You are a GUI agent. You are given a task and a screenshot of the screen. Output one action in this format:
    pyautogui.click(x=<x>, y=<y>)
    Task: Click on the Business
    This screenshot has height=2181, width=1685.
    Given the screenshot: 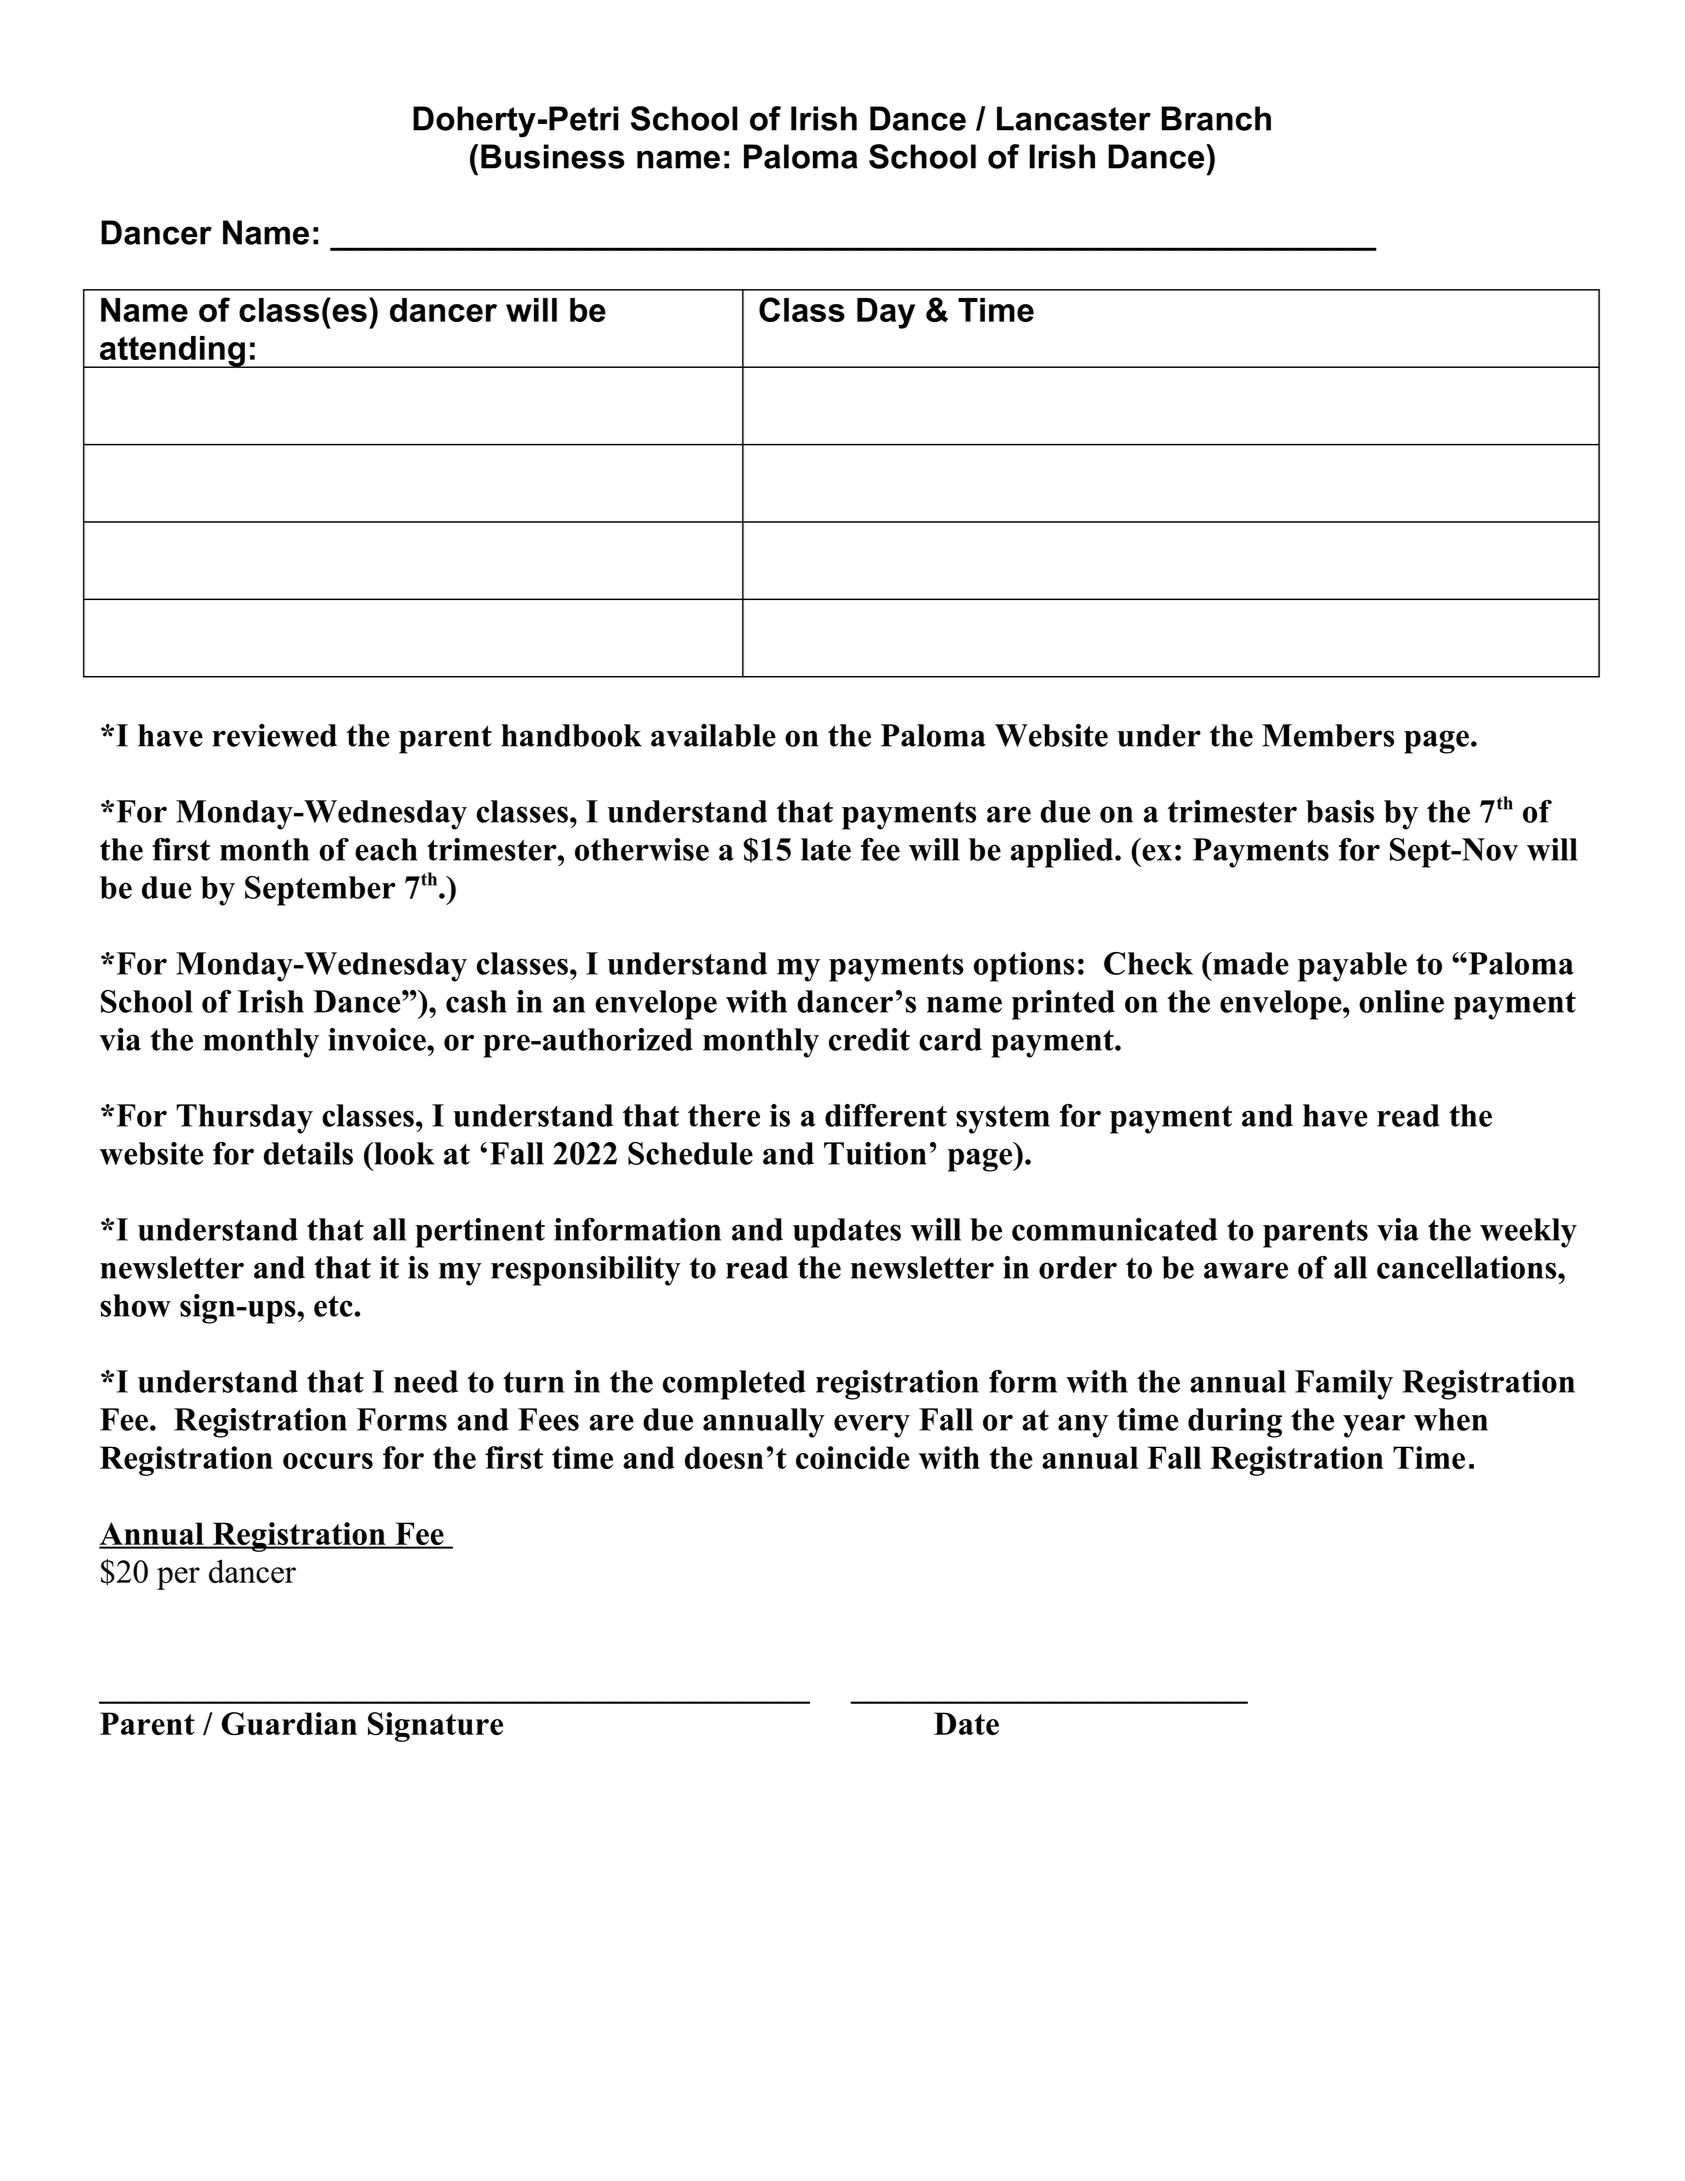 What is the action you would take?
    pyautogui.click(x=553, y=156)
